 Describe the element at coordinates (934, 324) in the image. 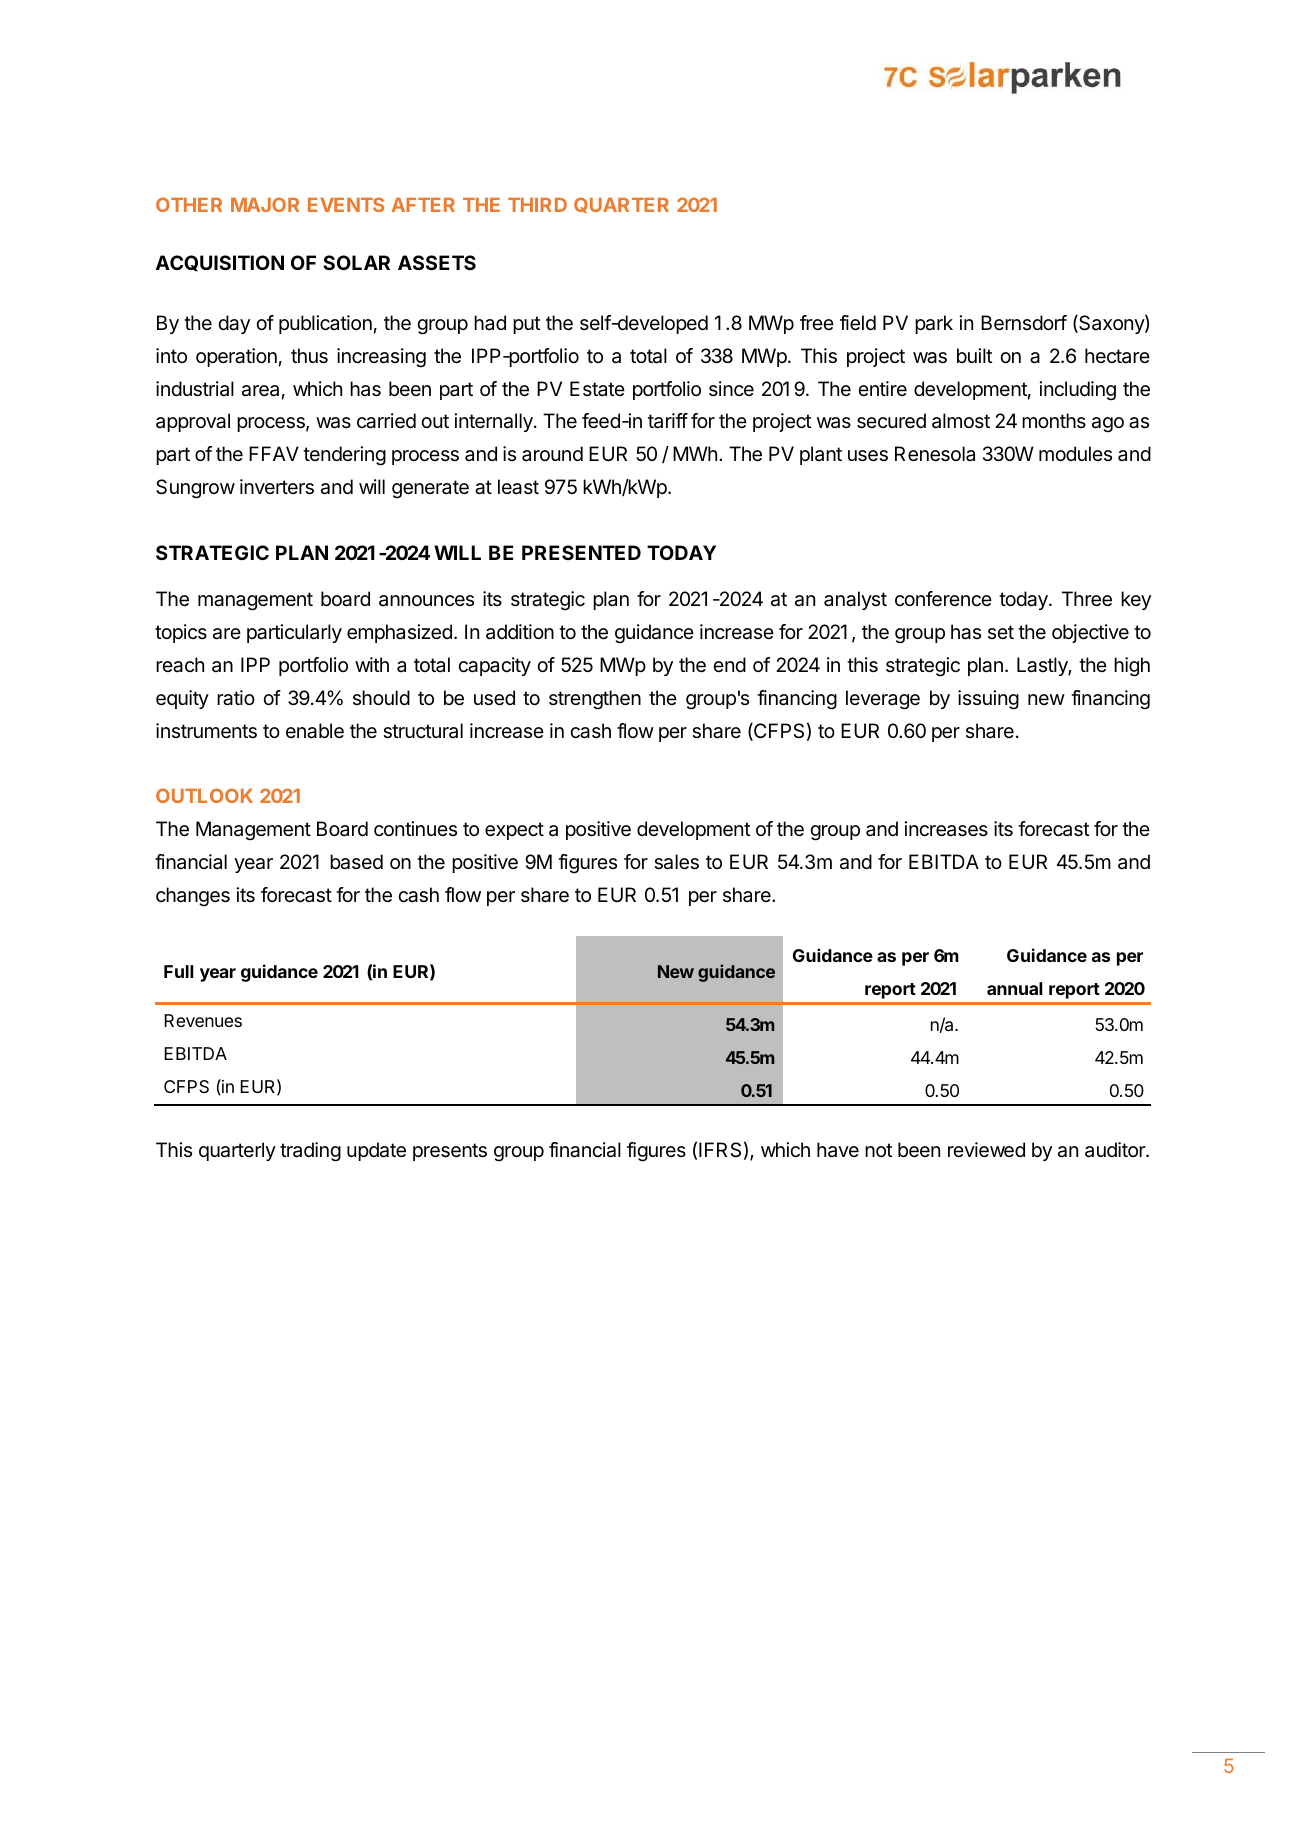

I see `park` at that location.
